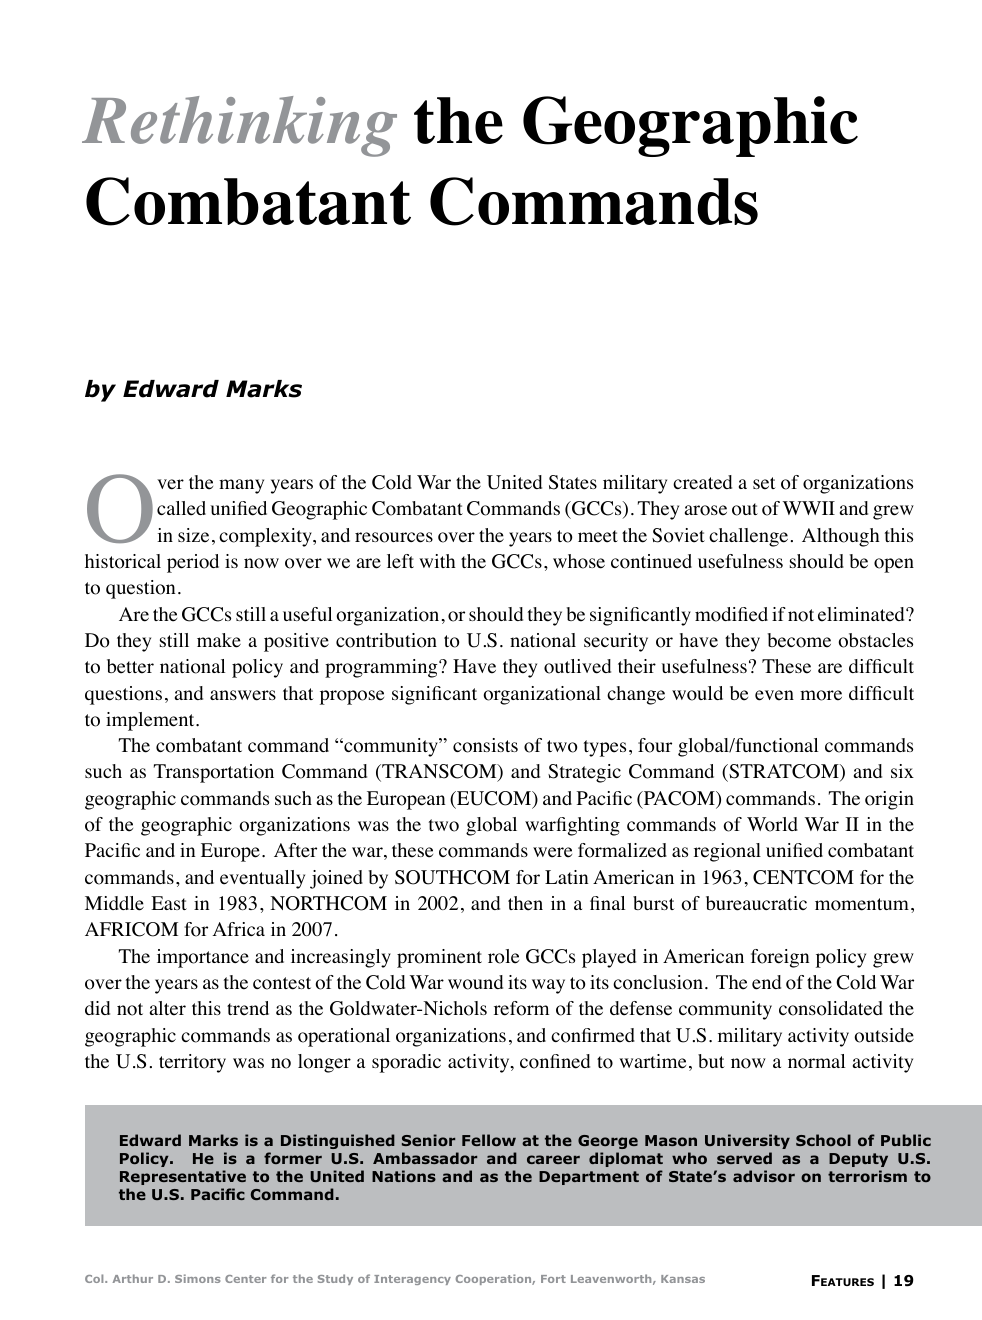 The height and width of the screenshot is (1320, 982). What do you see at coordinates (702, 482) in the screenshot?
I see `created` at bounding box center [702, 482].
